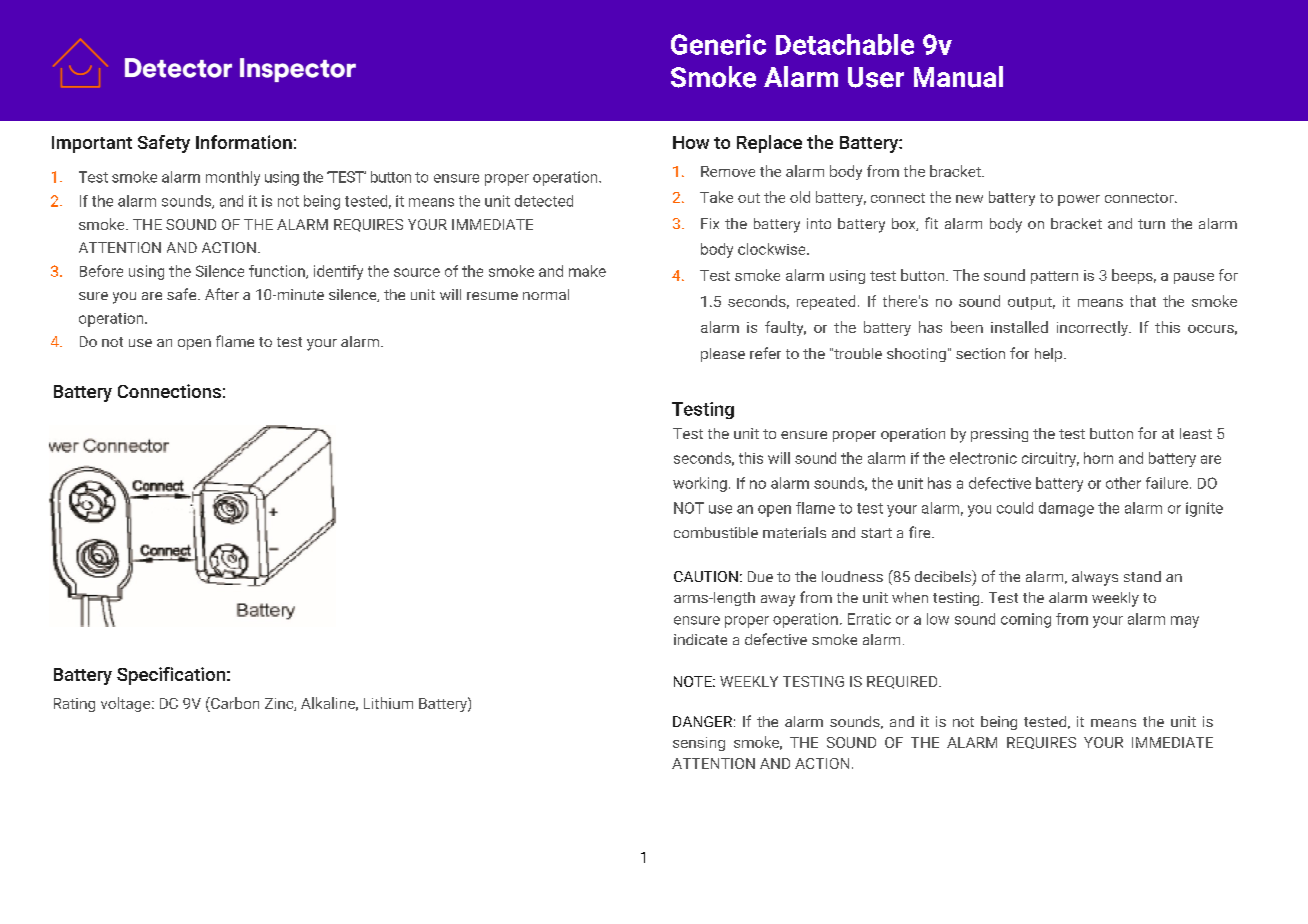  Describe the element at coordinates (1095, 578) in the screenshot. I see `always` at that location.
